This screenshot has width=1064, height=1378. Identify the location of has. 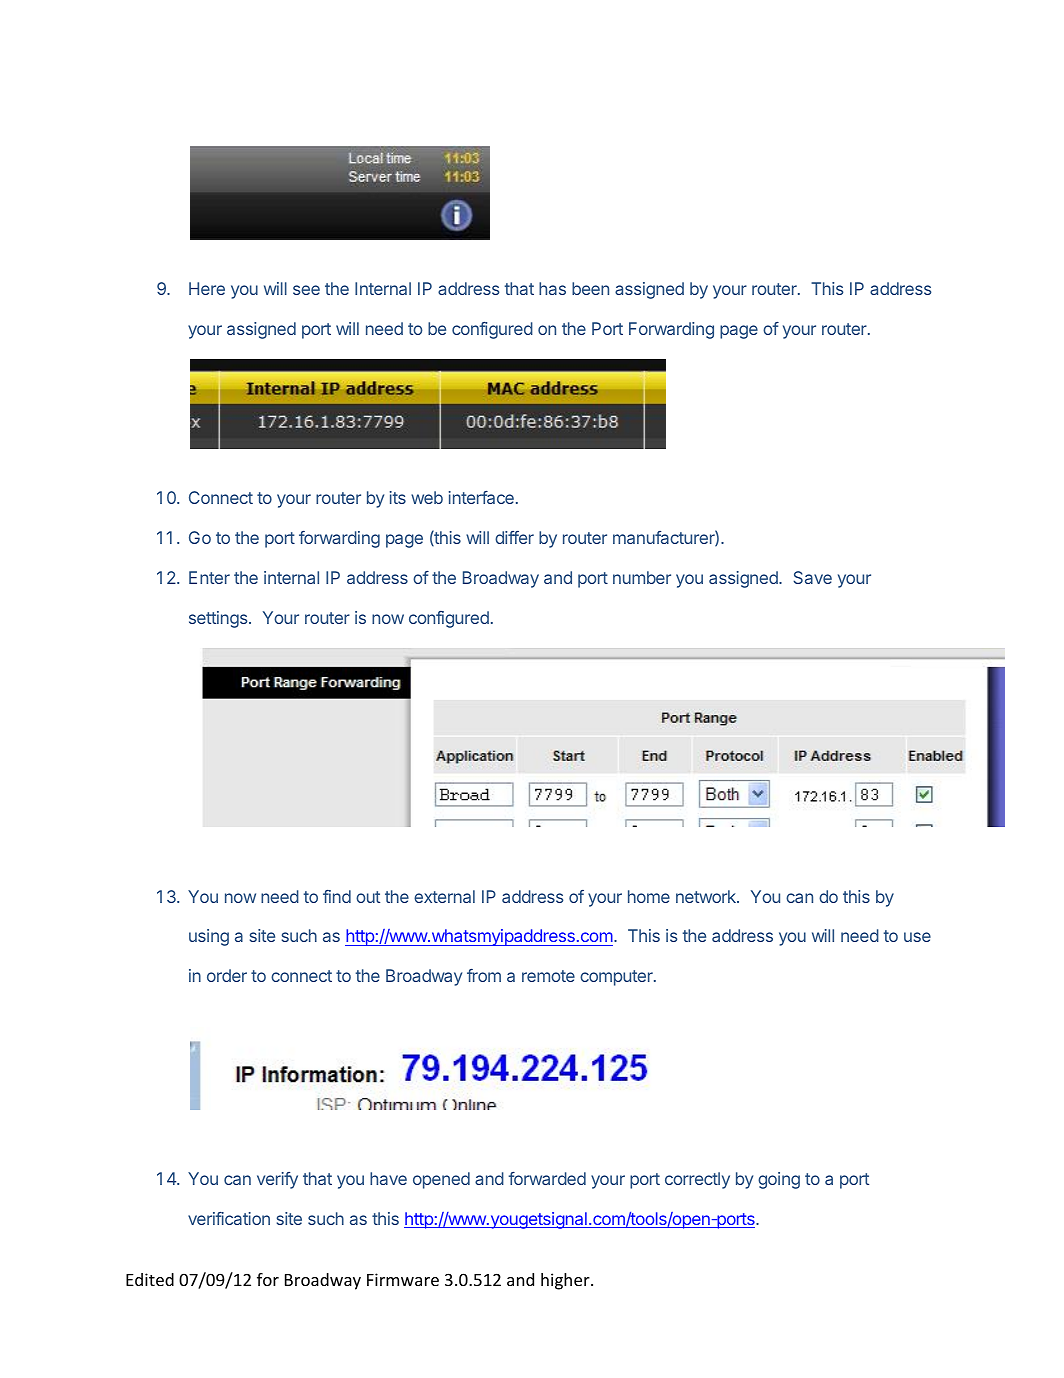
(552, 288).
